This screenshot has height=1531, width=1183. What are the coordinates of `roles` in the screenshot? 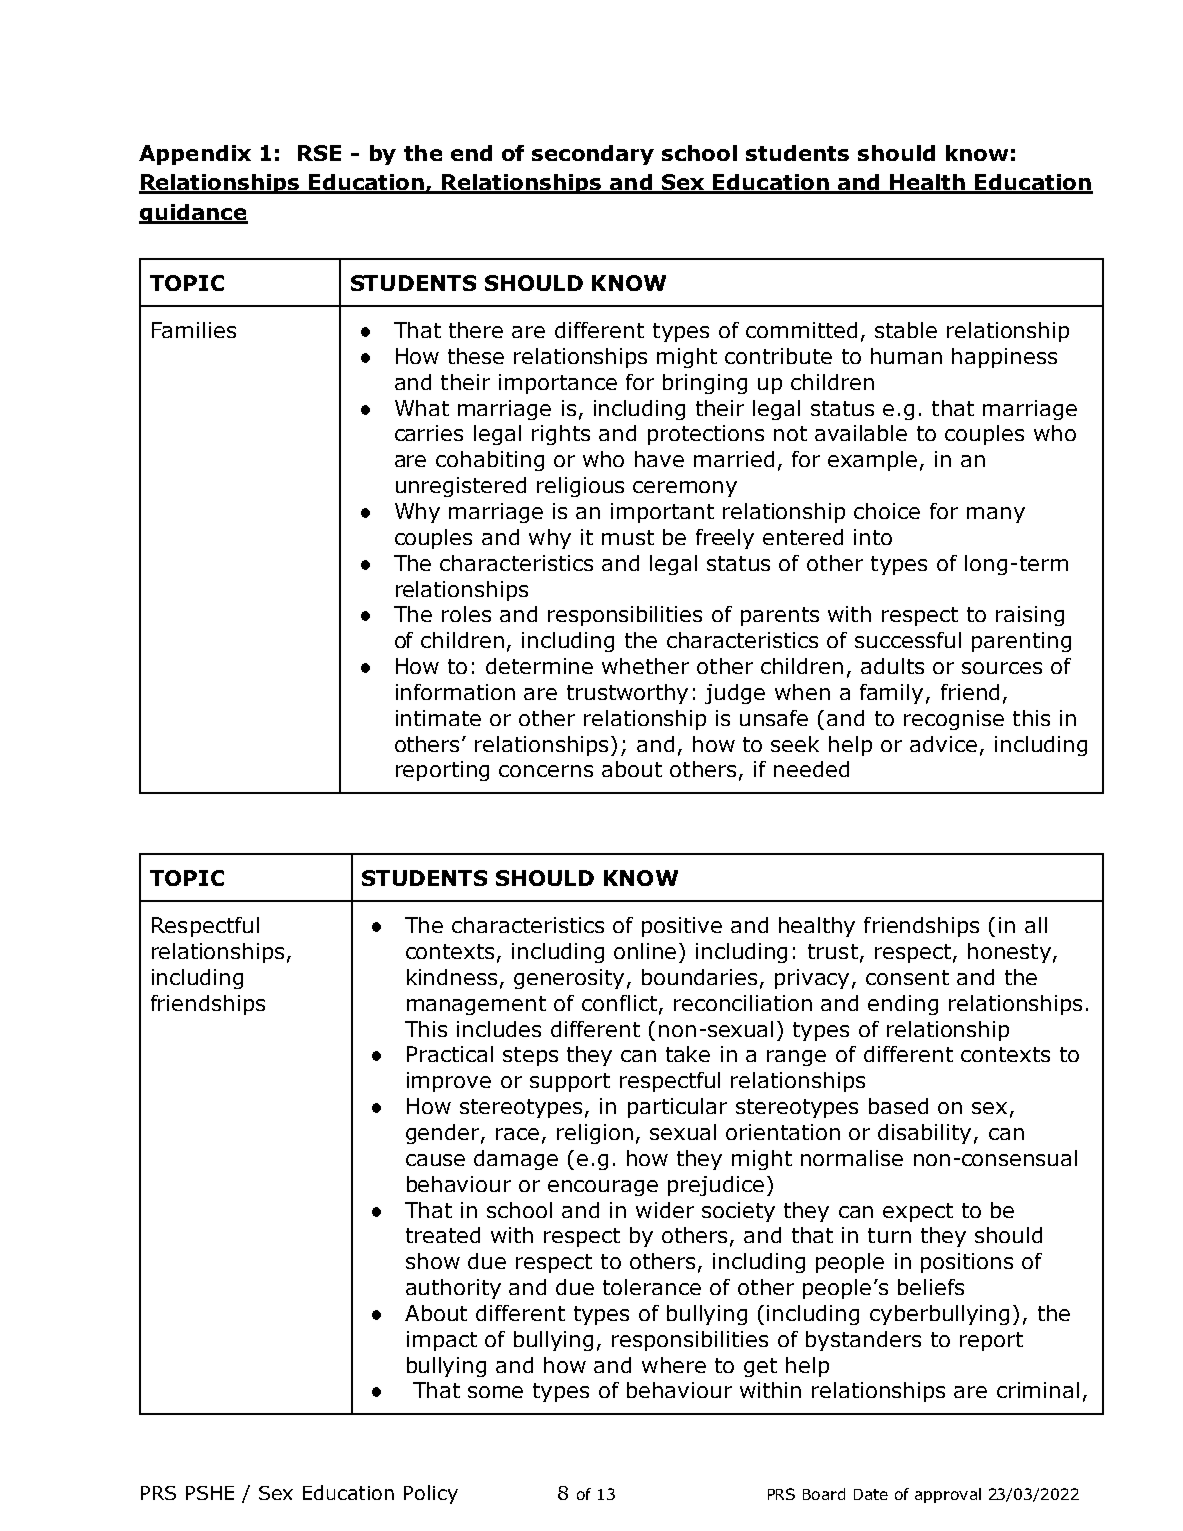 It's located at (466, 614).
